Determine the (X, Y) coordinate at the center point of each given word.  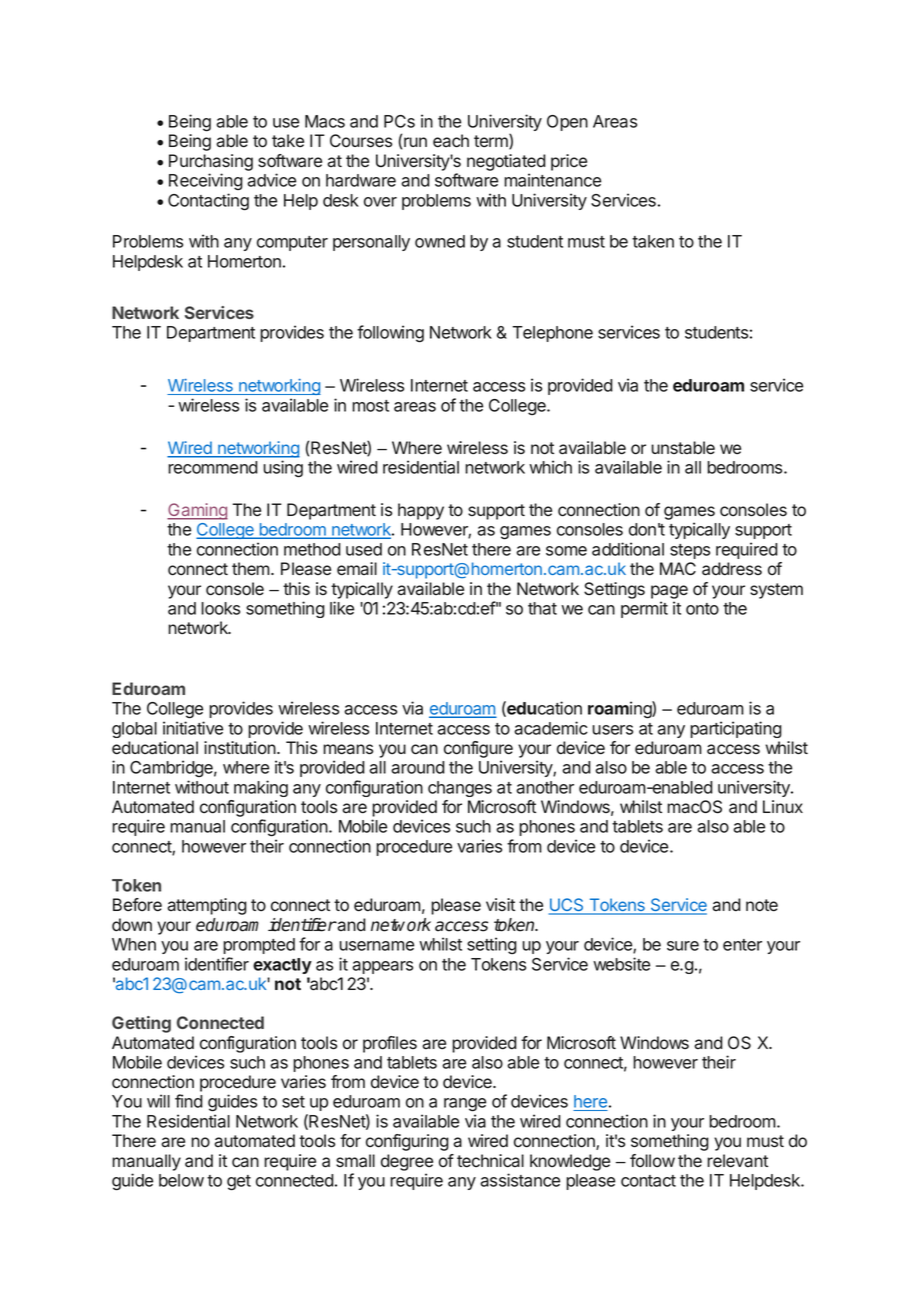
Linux (783, 806)
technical (490, 1161)
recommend (213, 467)
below (181, 1180)
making (261, 788)
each (451, 141)
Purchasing (211, 162)
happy (421, 511)
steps (690, 551)
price (569, 162)
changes (460, 789)
